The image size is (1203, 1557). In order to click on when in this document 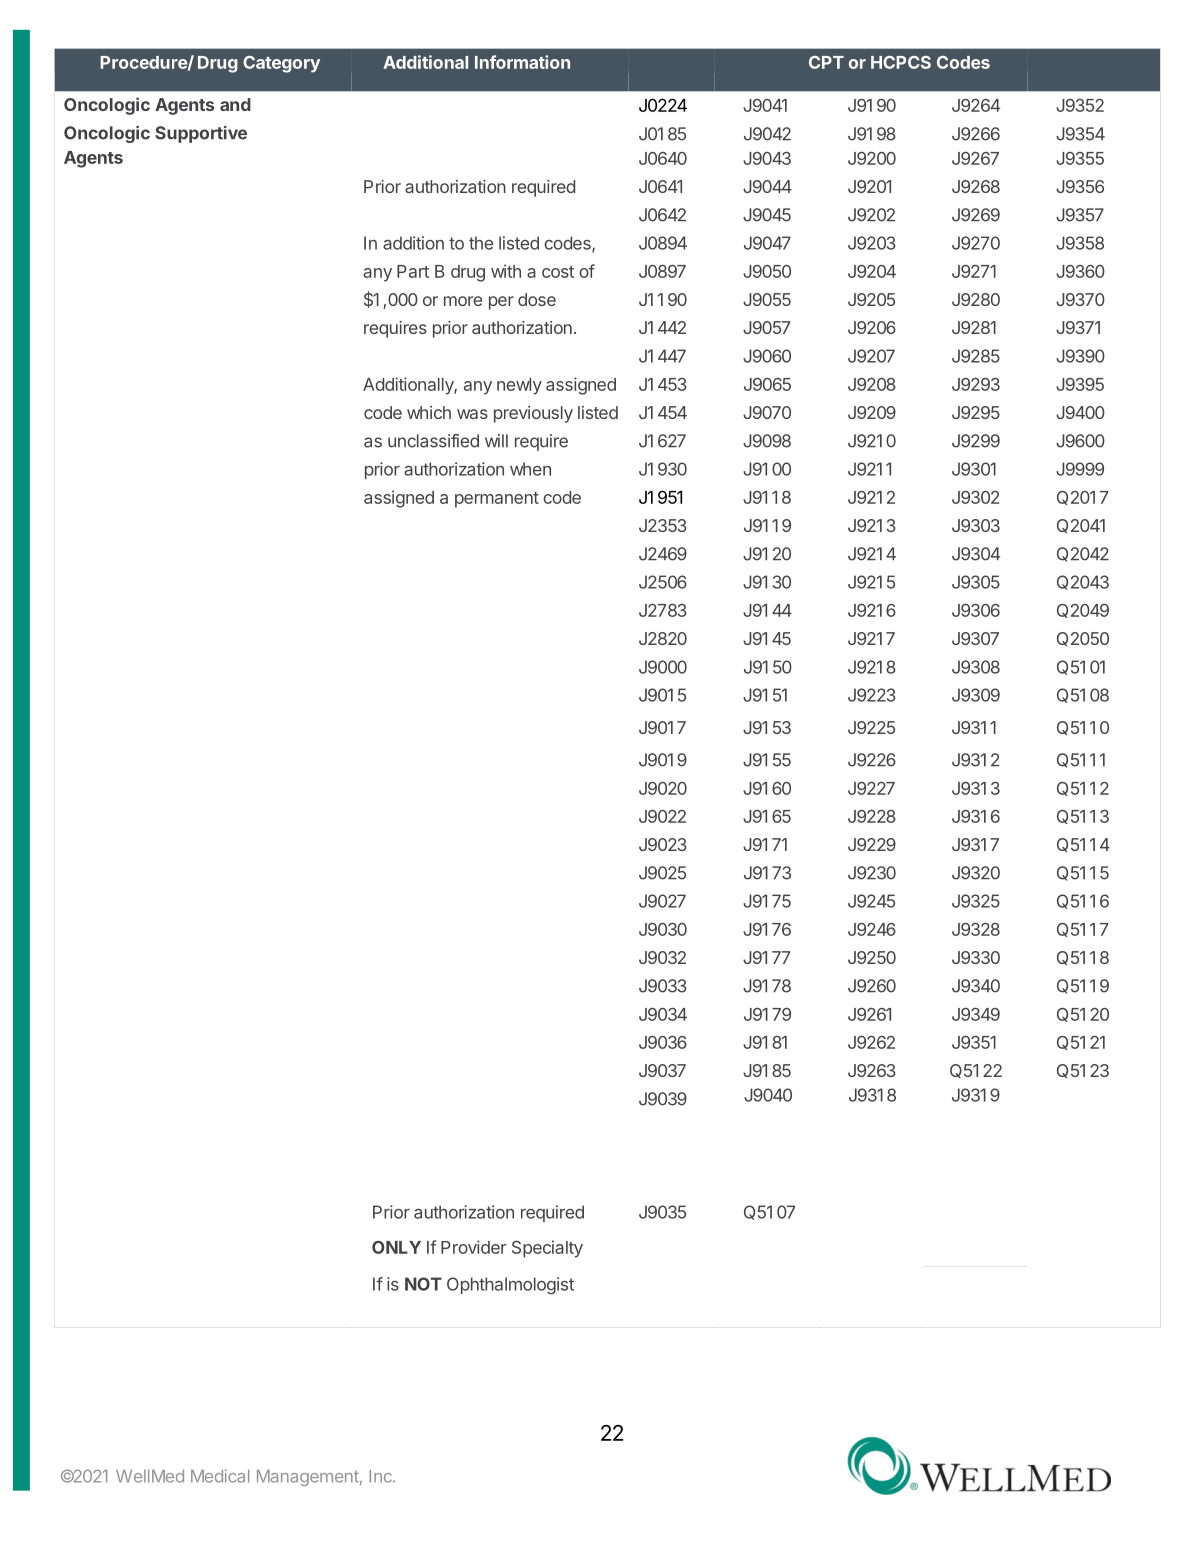, I will do `click(530, 469)`.
